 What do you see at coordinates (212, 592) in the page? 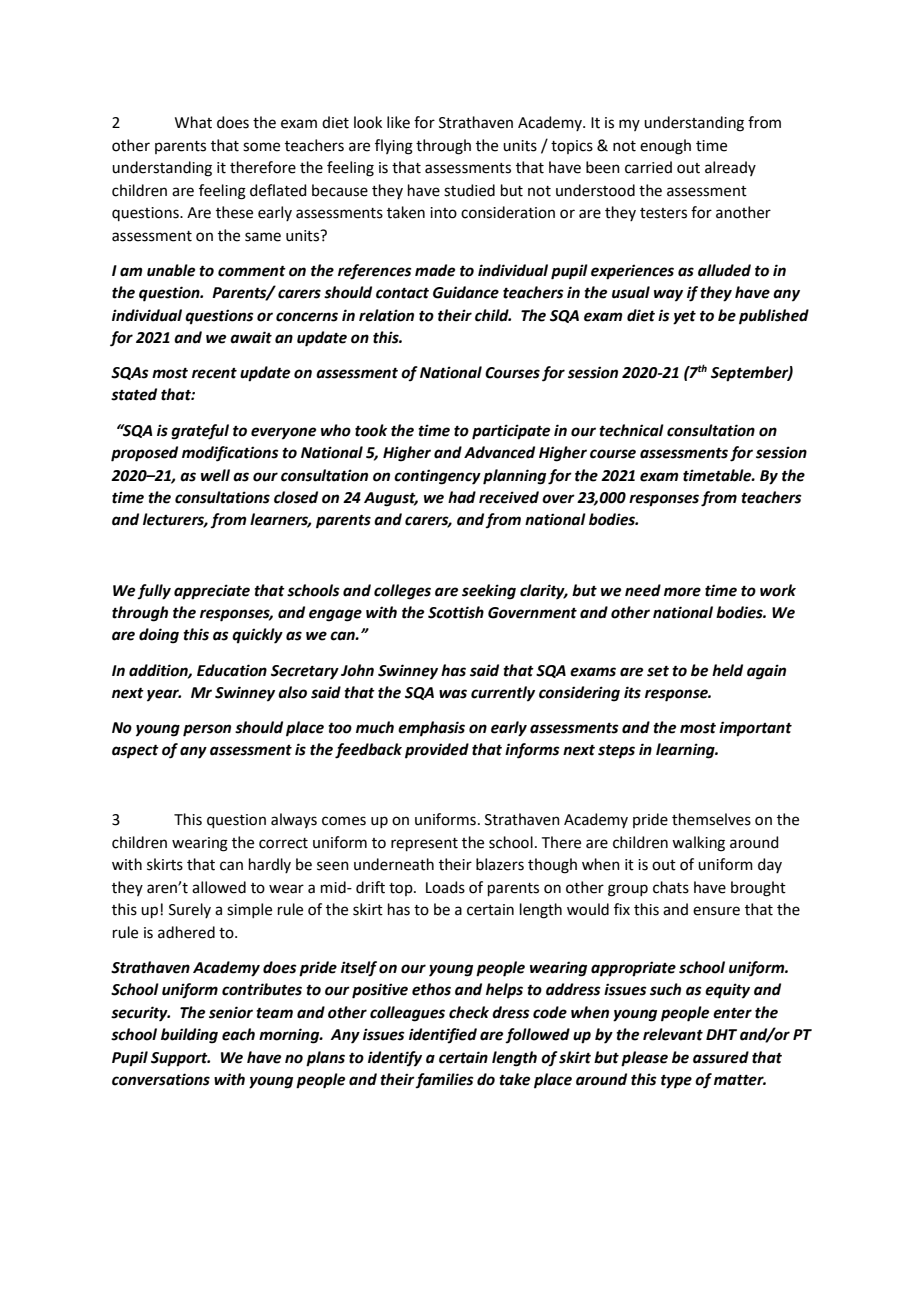
I see `appreciate` at bounding box center [212, 592].
